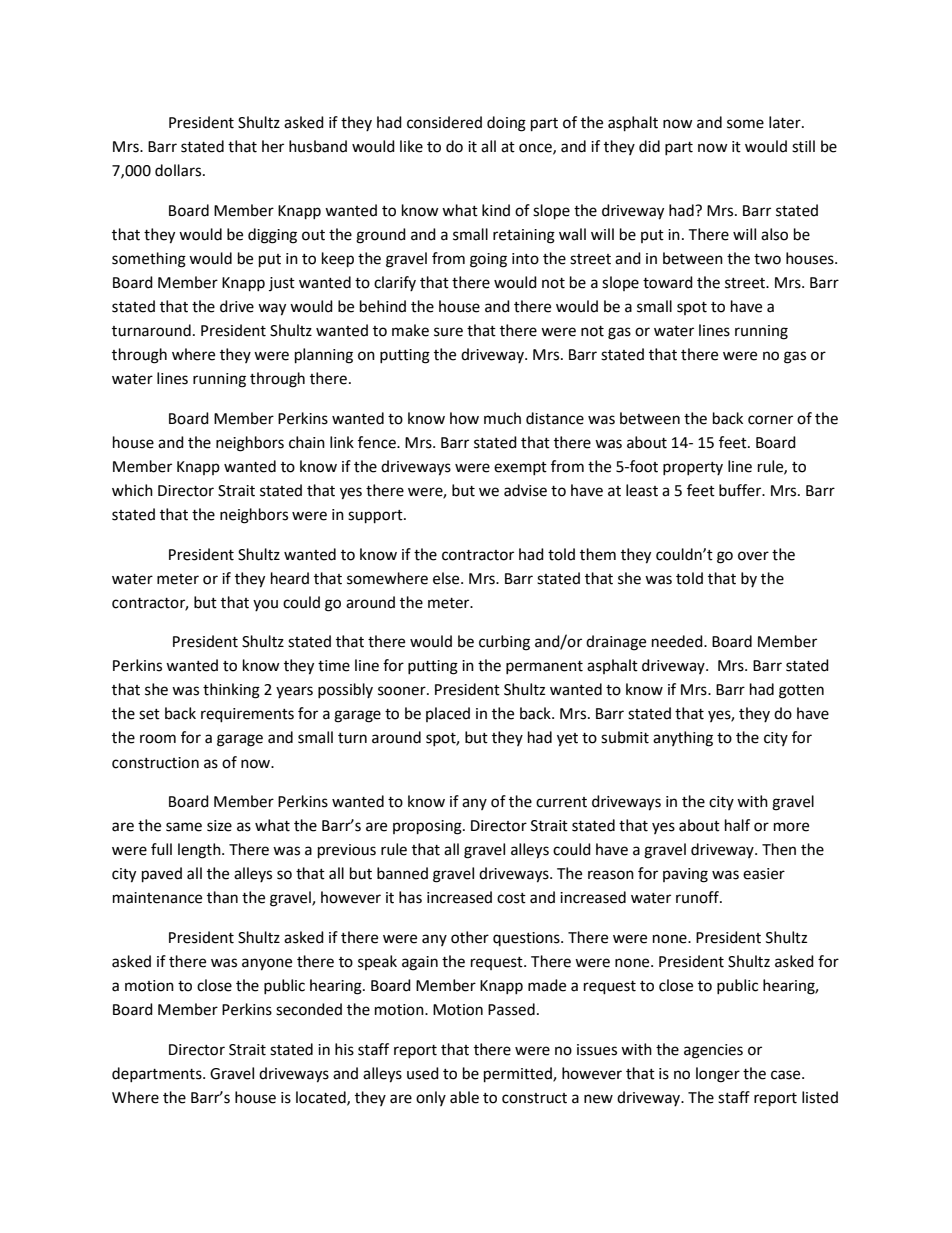 Image resolution: width=952 pixels, height=1233 pixels. What do you see at coordinates (265, 605) in the screenshot?
I see `you` at bounding box center [265, 605].
